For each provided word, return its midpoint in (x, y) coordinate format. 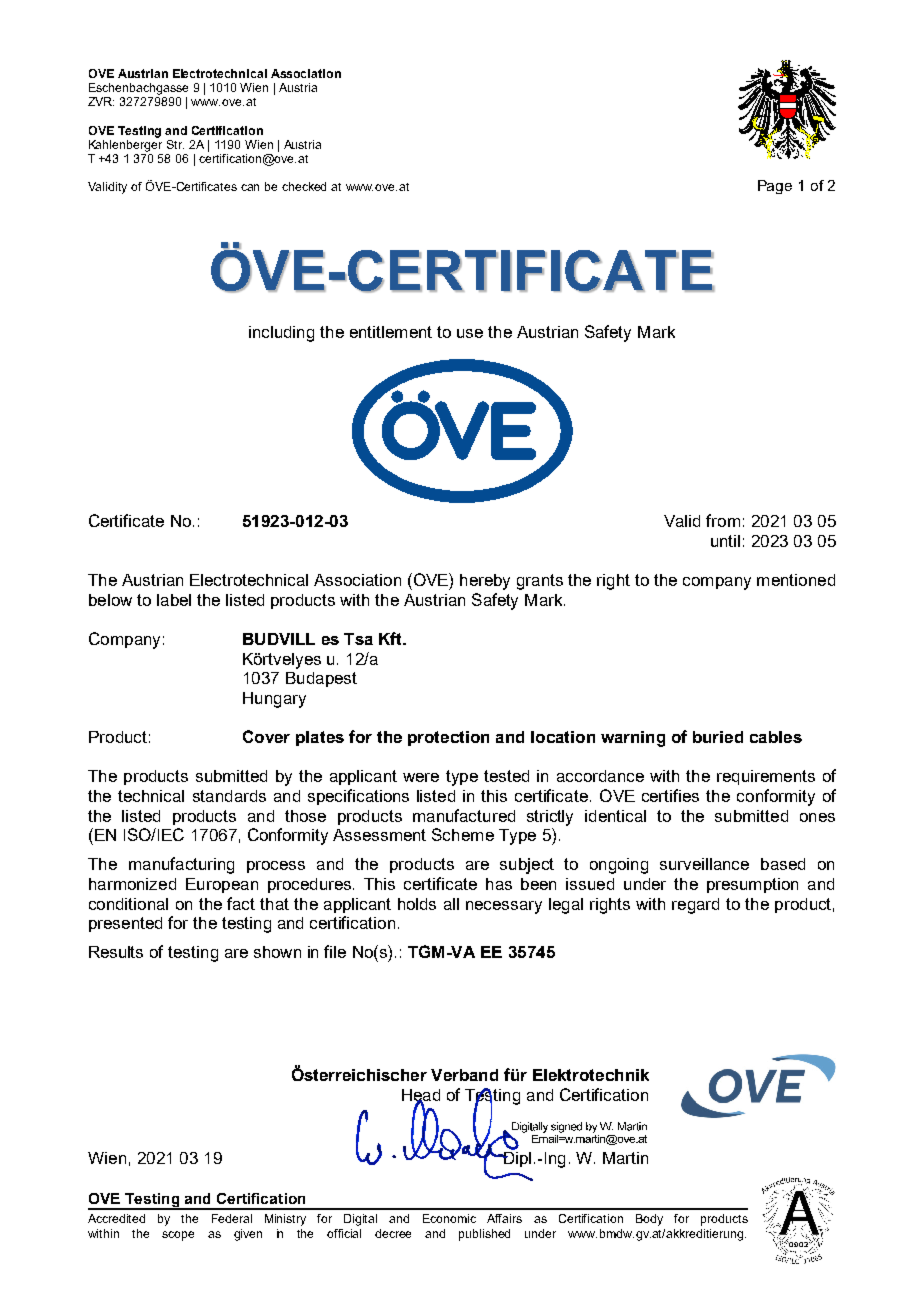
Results (116, 952)
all (451, 904)
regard (695, 906)
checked (304, 186)
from (723, 520)
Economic (449, 1218)
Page (775, 187)
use (470, 333)
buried (718, 737)
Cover (266, 736)
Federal (232, 1218)
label (174, 600)
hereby (485, 582)
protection (448, 738)
